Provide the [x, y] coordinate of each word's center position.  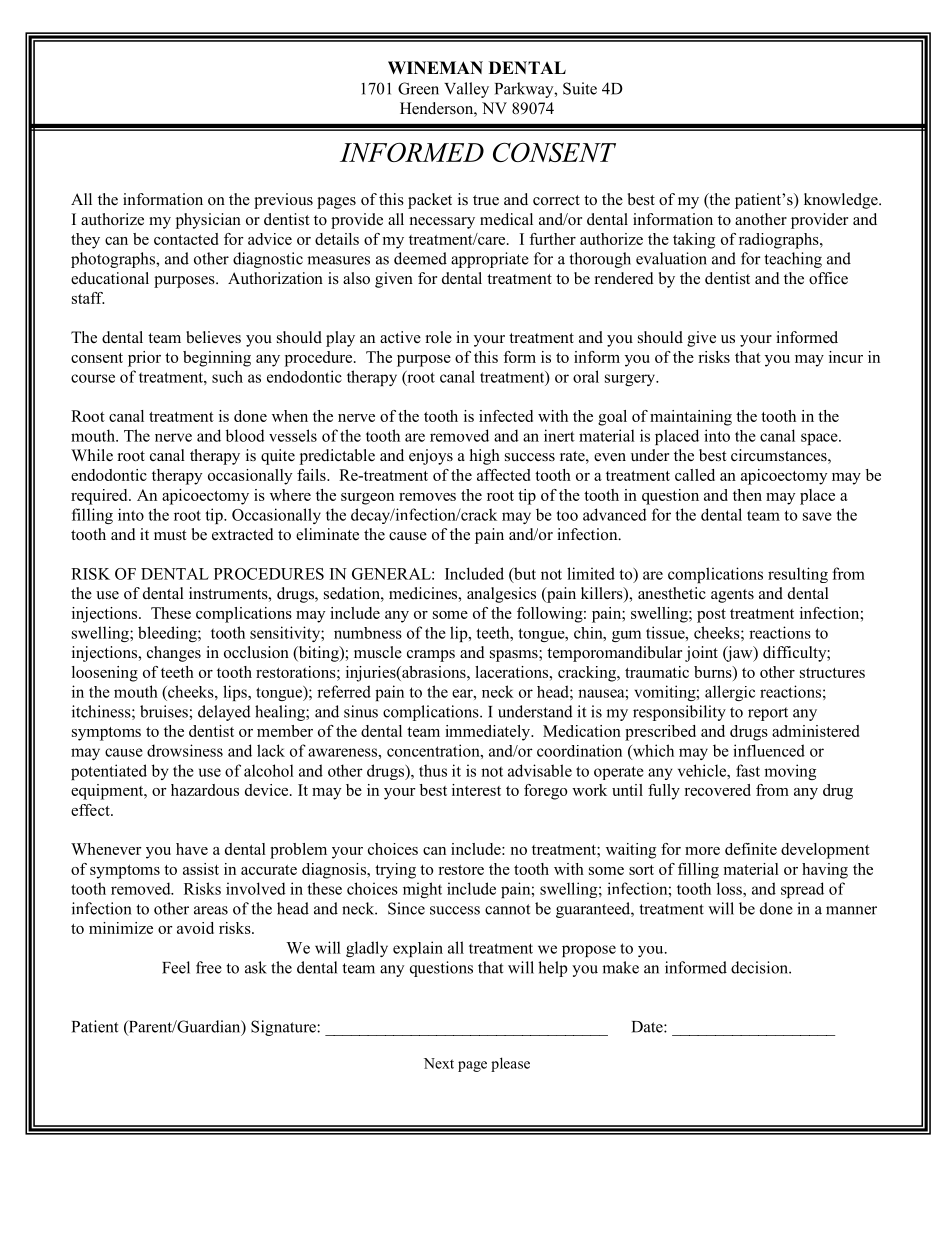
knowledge [842, 201]
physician [208, 221]
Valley [466, 90]
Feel [176, 967]
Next [439, 1063]
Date [648, 1027]
